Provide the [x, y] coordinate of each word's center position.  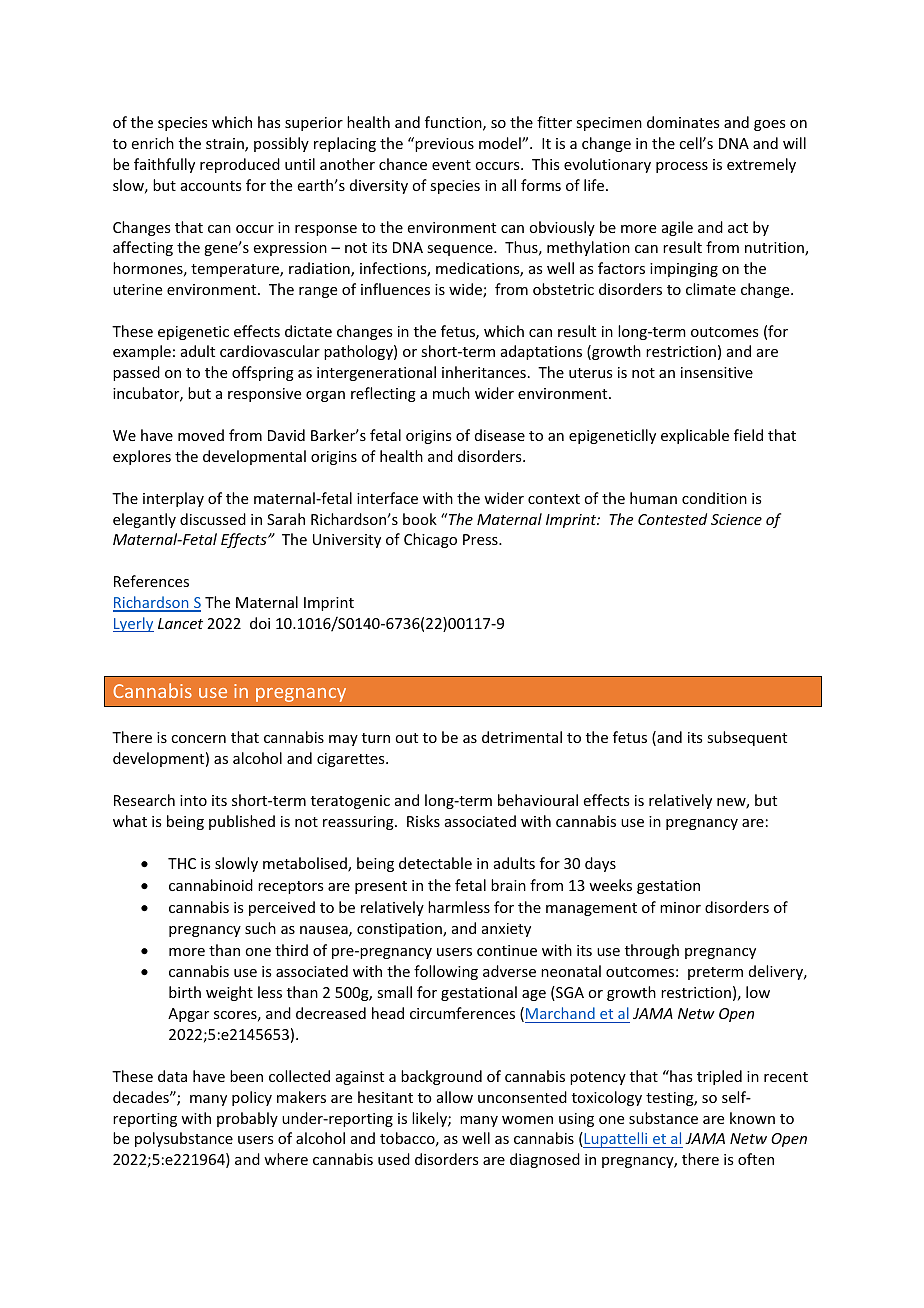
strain [226, 145]
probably [247, 1119]
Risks [423, 821]
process [682, 167]
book [420, 519]
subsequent [747, 738]
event [451, 165]
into [193, 800]
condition [714, 498]
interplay [173, 499]
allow [455, 1097]
